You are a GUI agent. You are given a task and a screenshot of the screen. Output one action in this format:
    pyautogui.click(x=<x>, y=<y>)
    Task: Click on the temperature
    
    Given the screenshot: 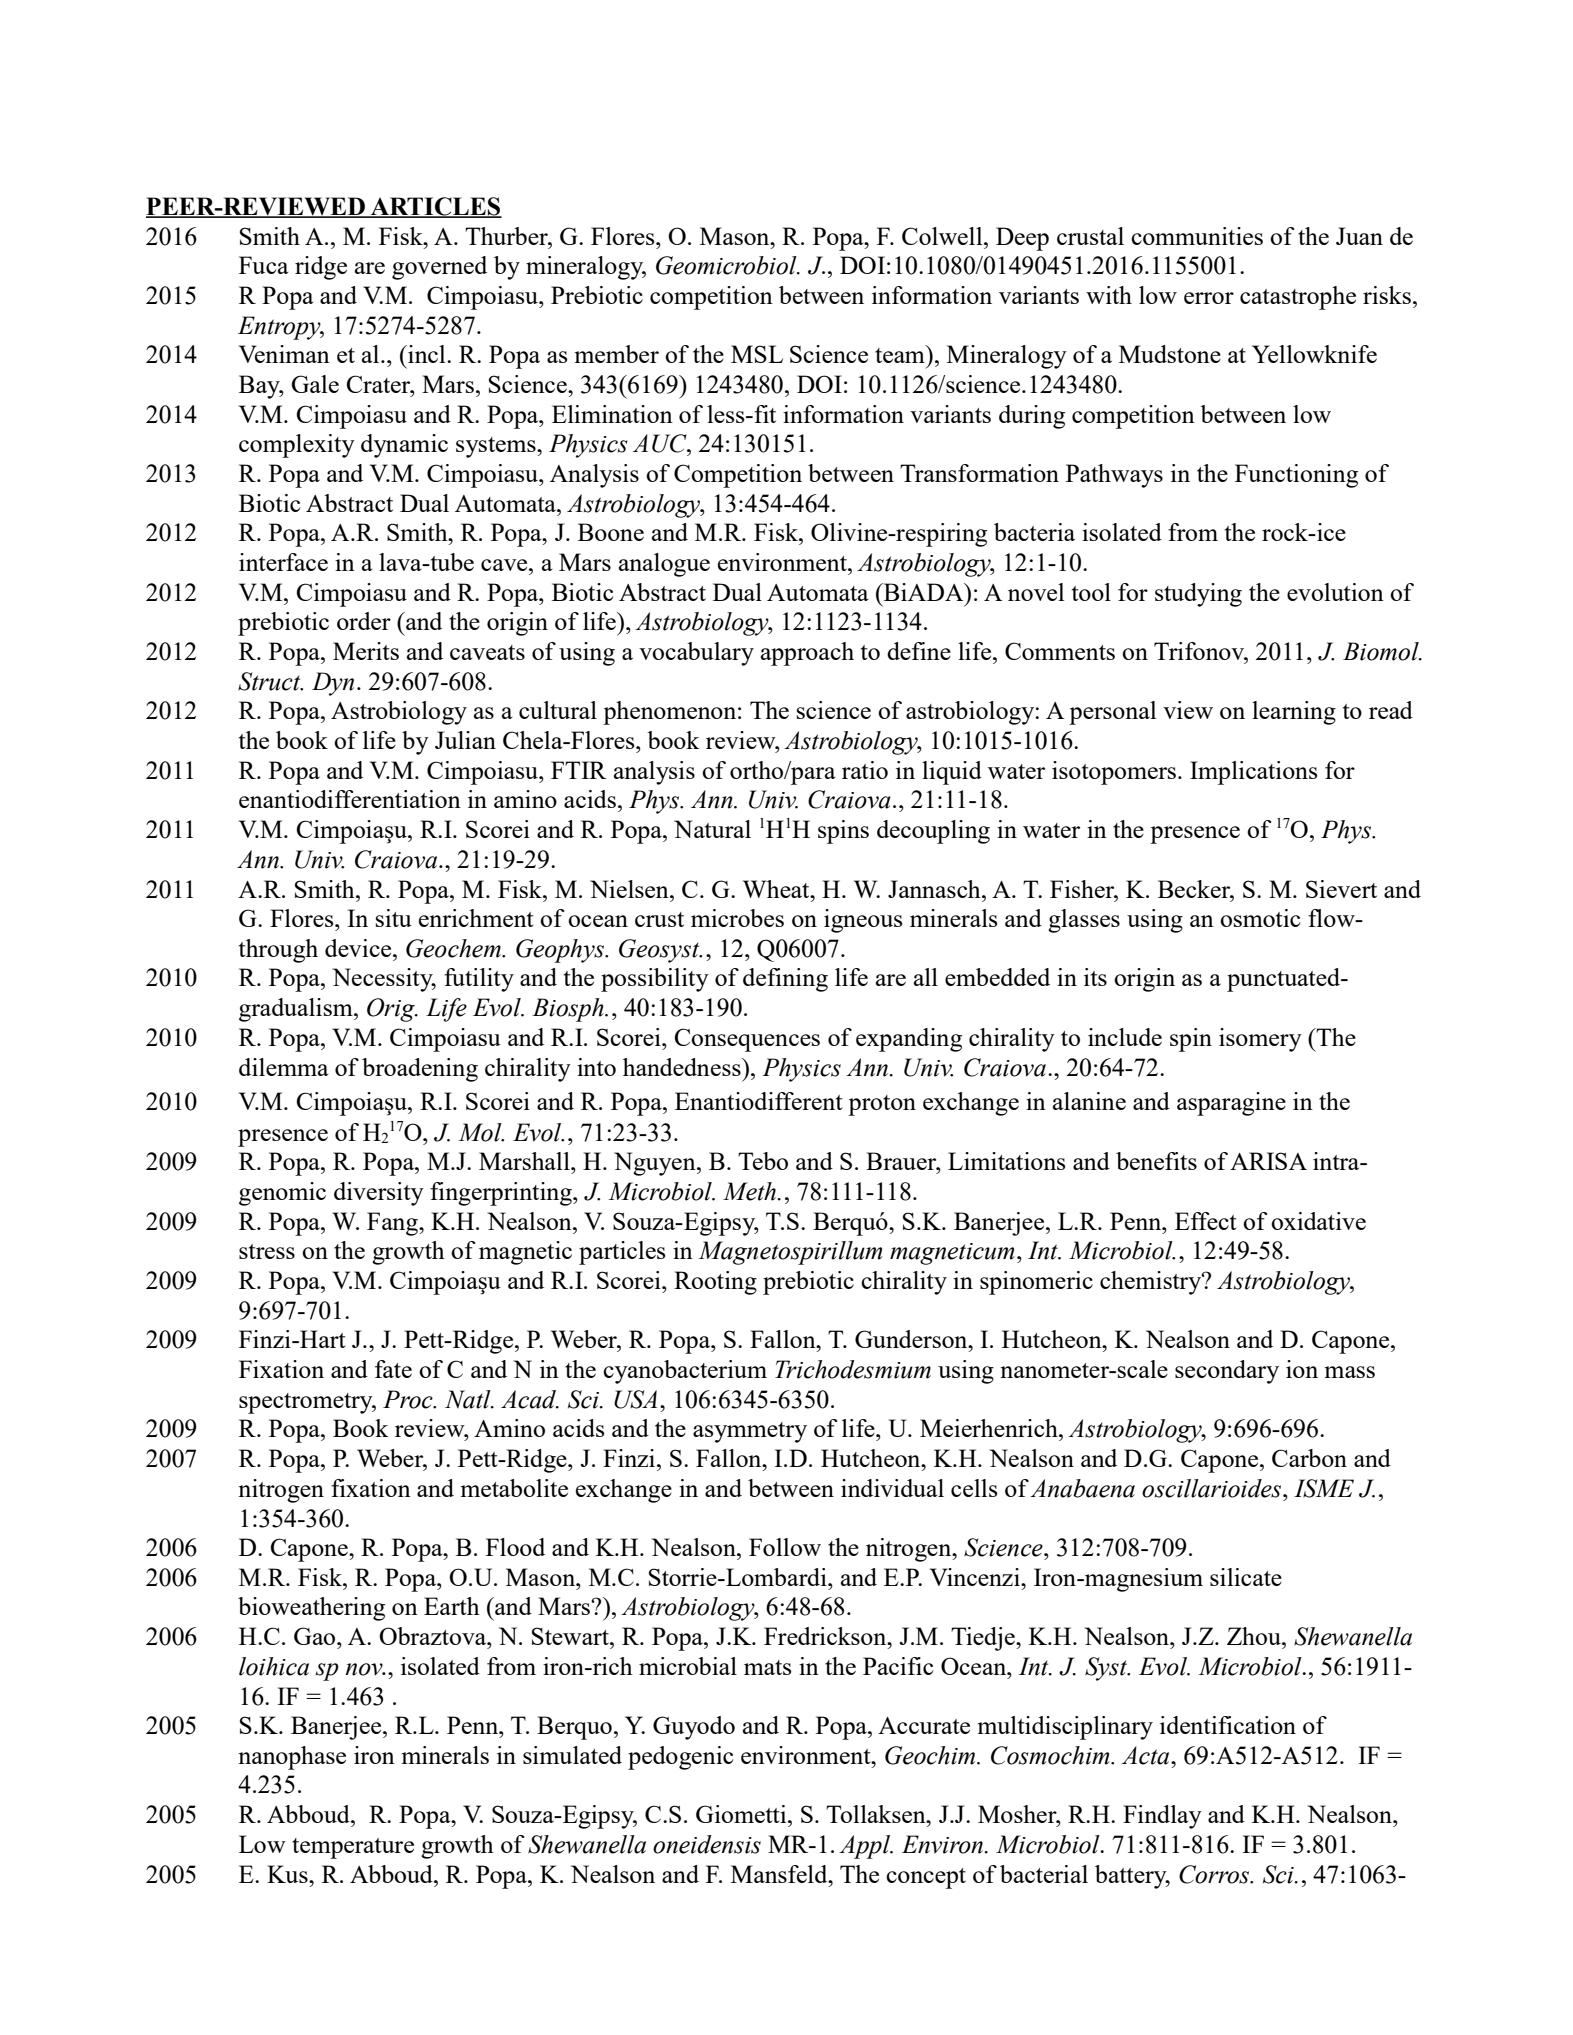 What is the action you would take?
    pyautogui.click(x=353, y=1848)
